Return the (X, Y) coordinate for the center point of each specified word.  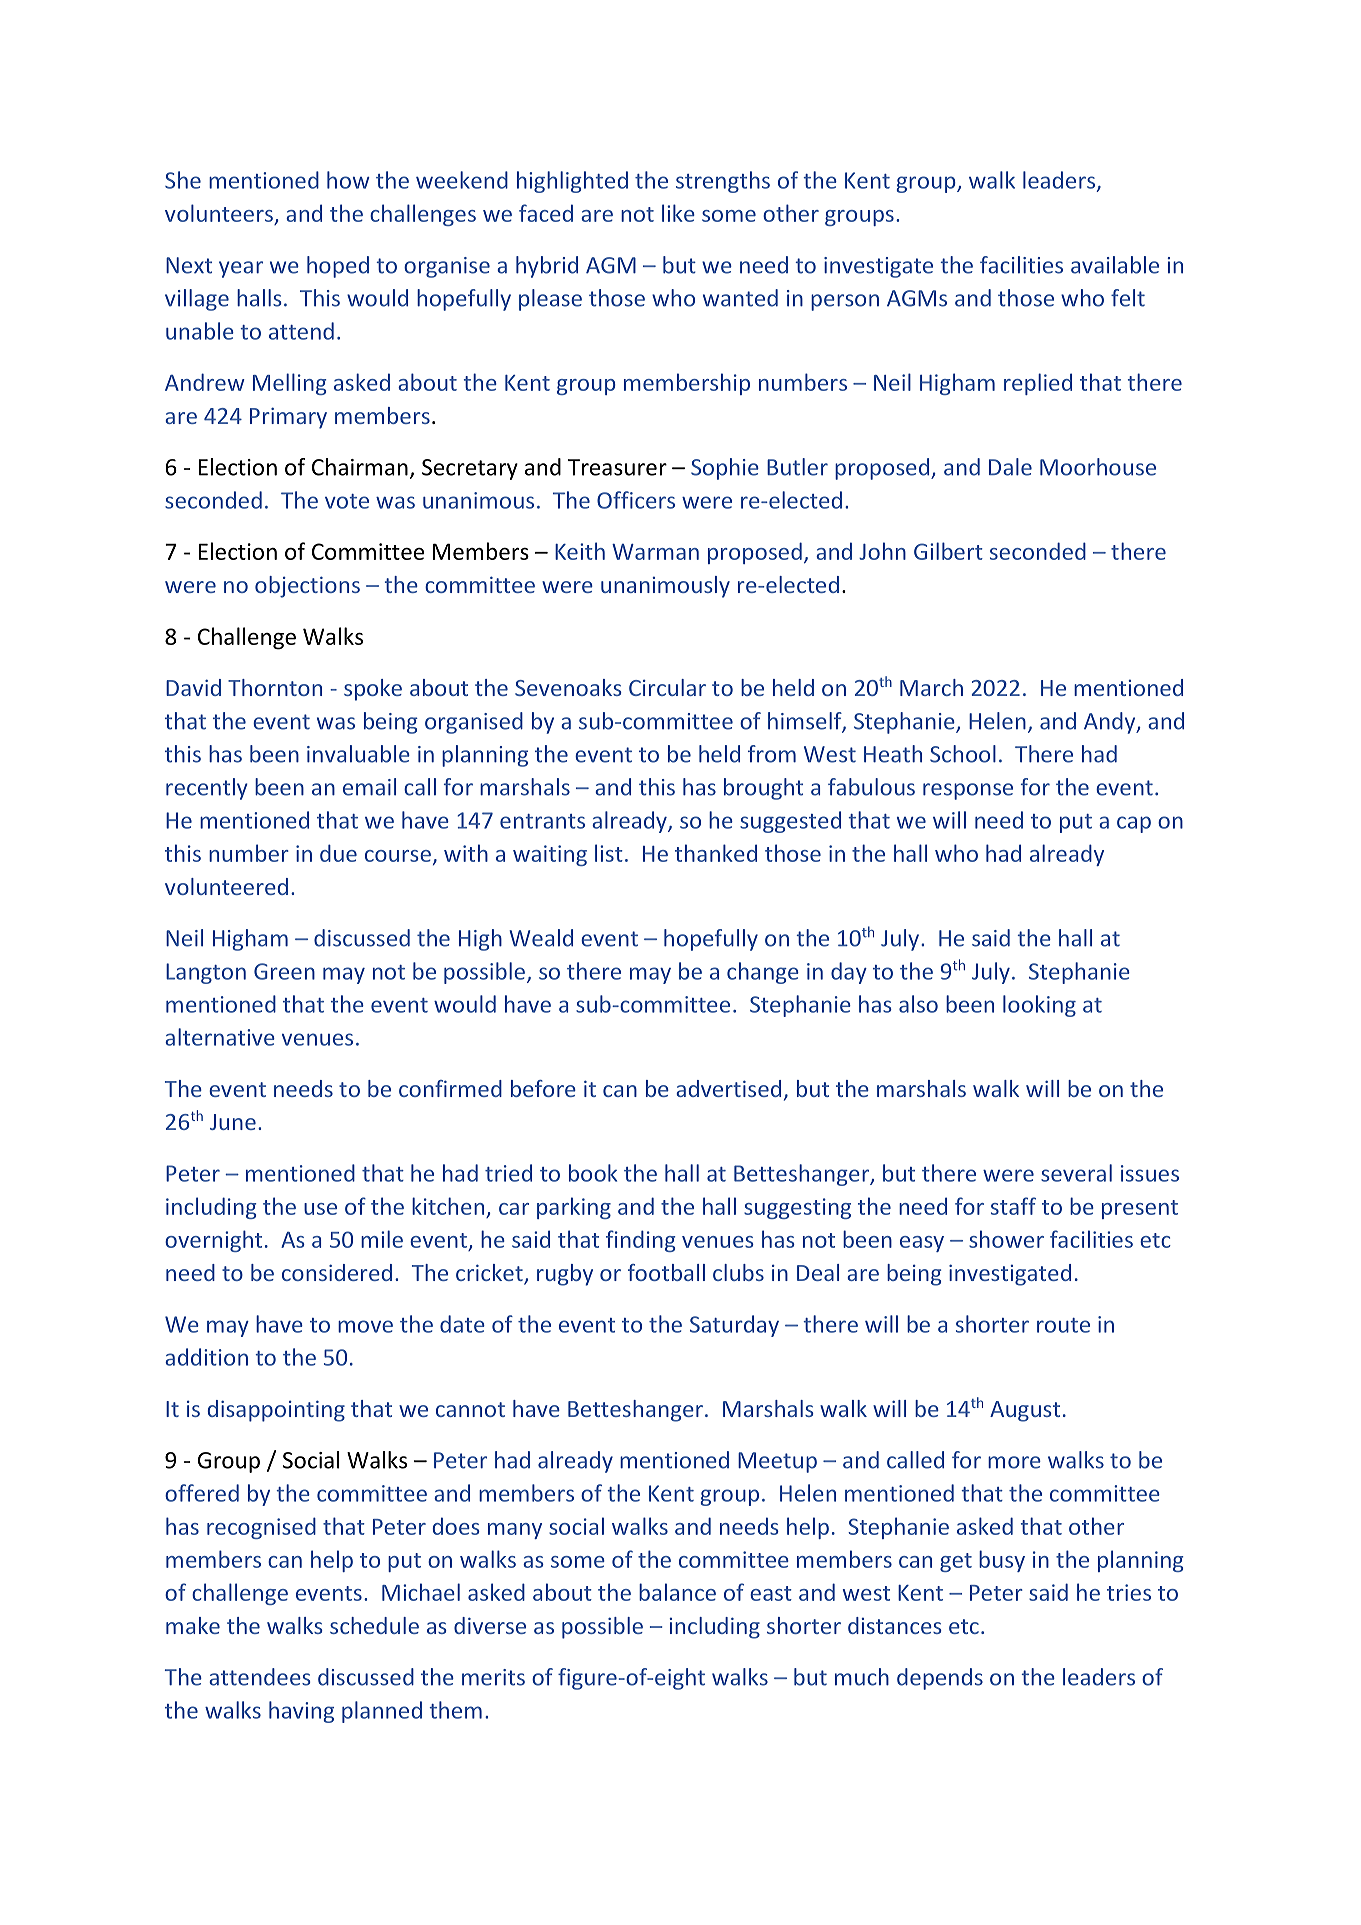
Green (284, 971)
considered (337, 1272)
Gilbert (948, 551)
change (763, 973)
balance (677, 1592)
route (1063, 1325)
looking (1039, 1006)
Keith (580, 551)
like (678, 213)
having (301, 1712)
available (1115, 265)
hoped (338, 267)
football (666, 1272)
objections (307, 587)
